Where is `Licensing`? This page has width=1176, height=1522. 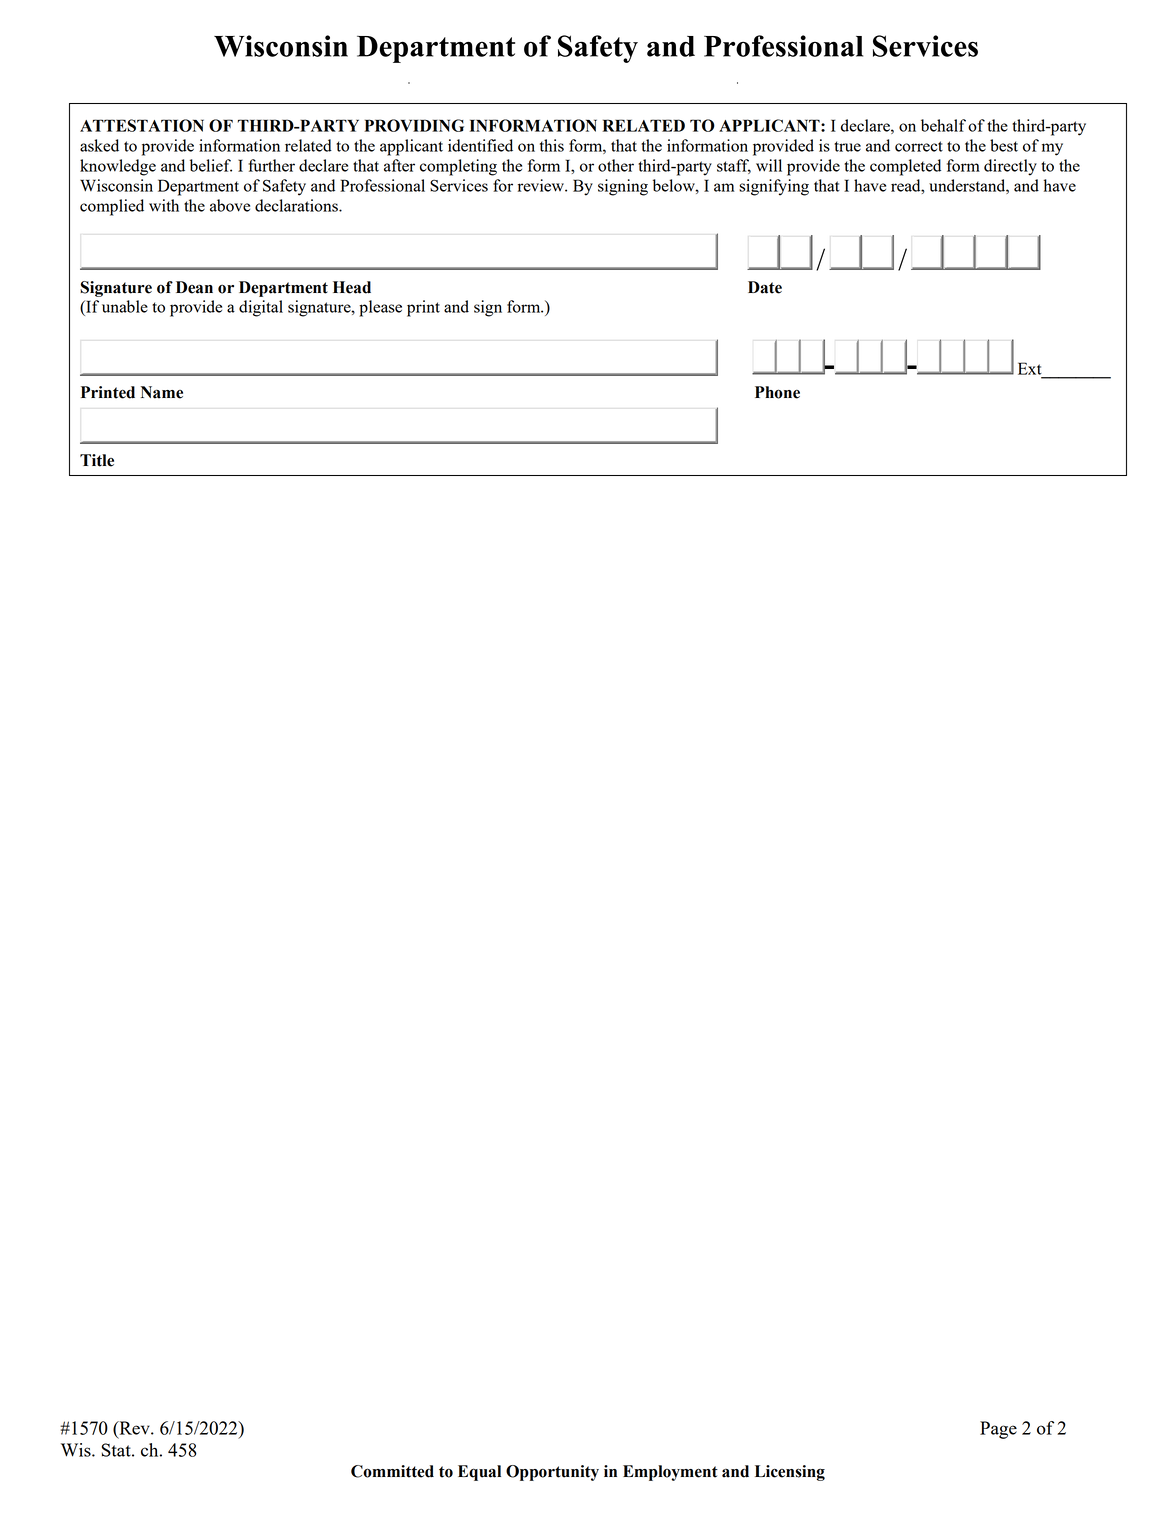 Licensing is located at coordinates (790, 1473).
